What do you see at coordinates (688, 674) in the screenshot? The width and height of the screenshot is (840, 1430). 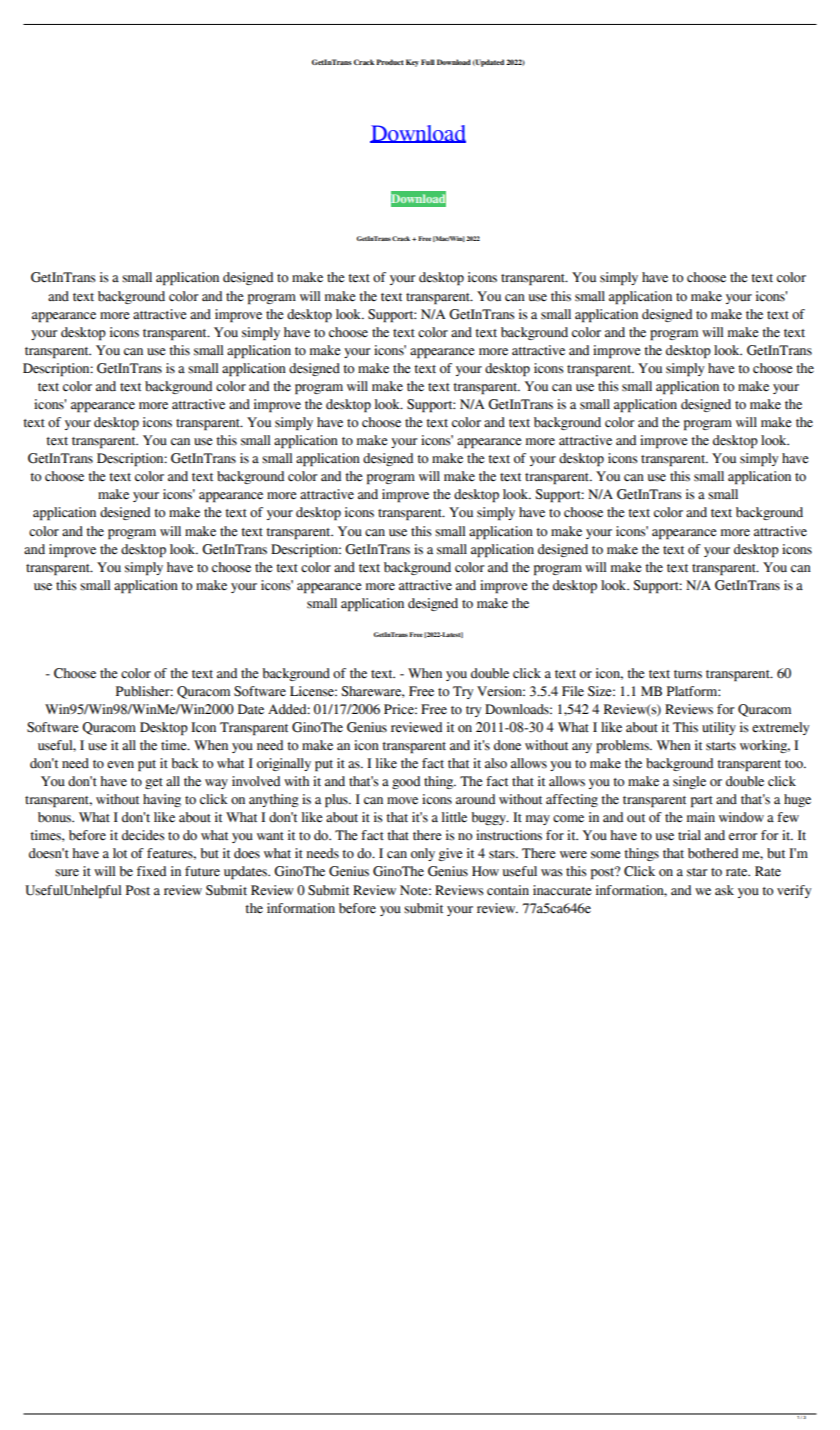 I see `turns` at bounding box center [688, 674].
